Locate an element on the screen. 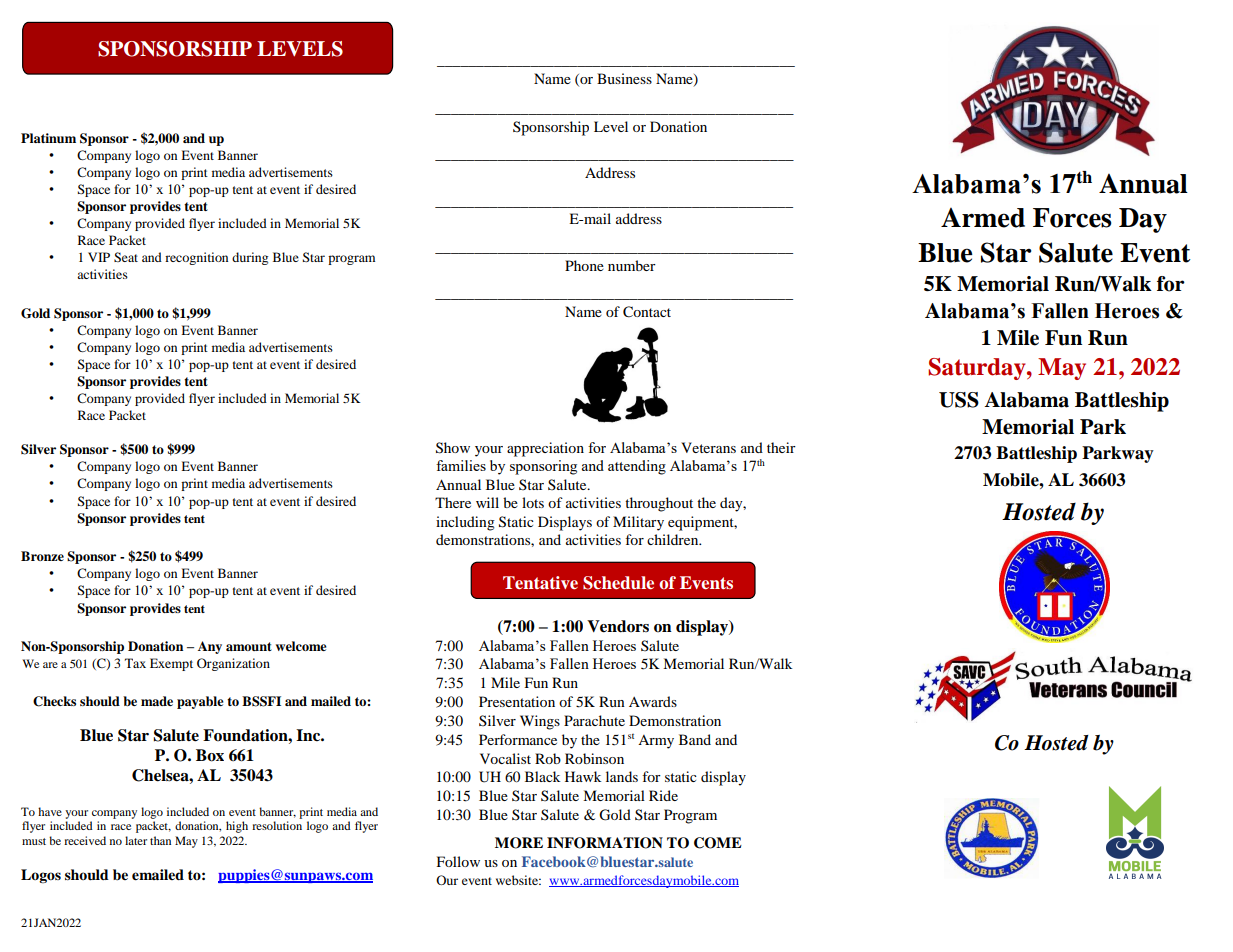 The width and height of the screenshot is (1233, 952). Presentation is located at coordinates (517, 701).
